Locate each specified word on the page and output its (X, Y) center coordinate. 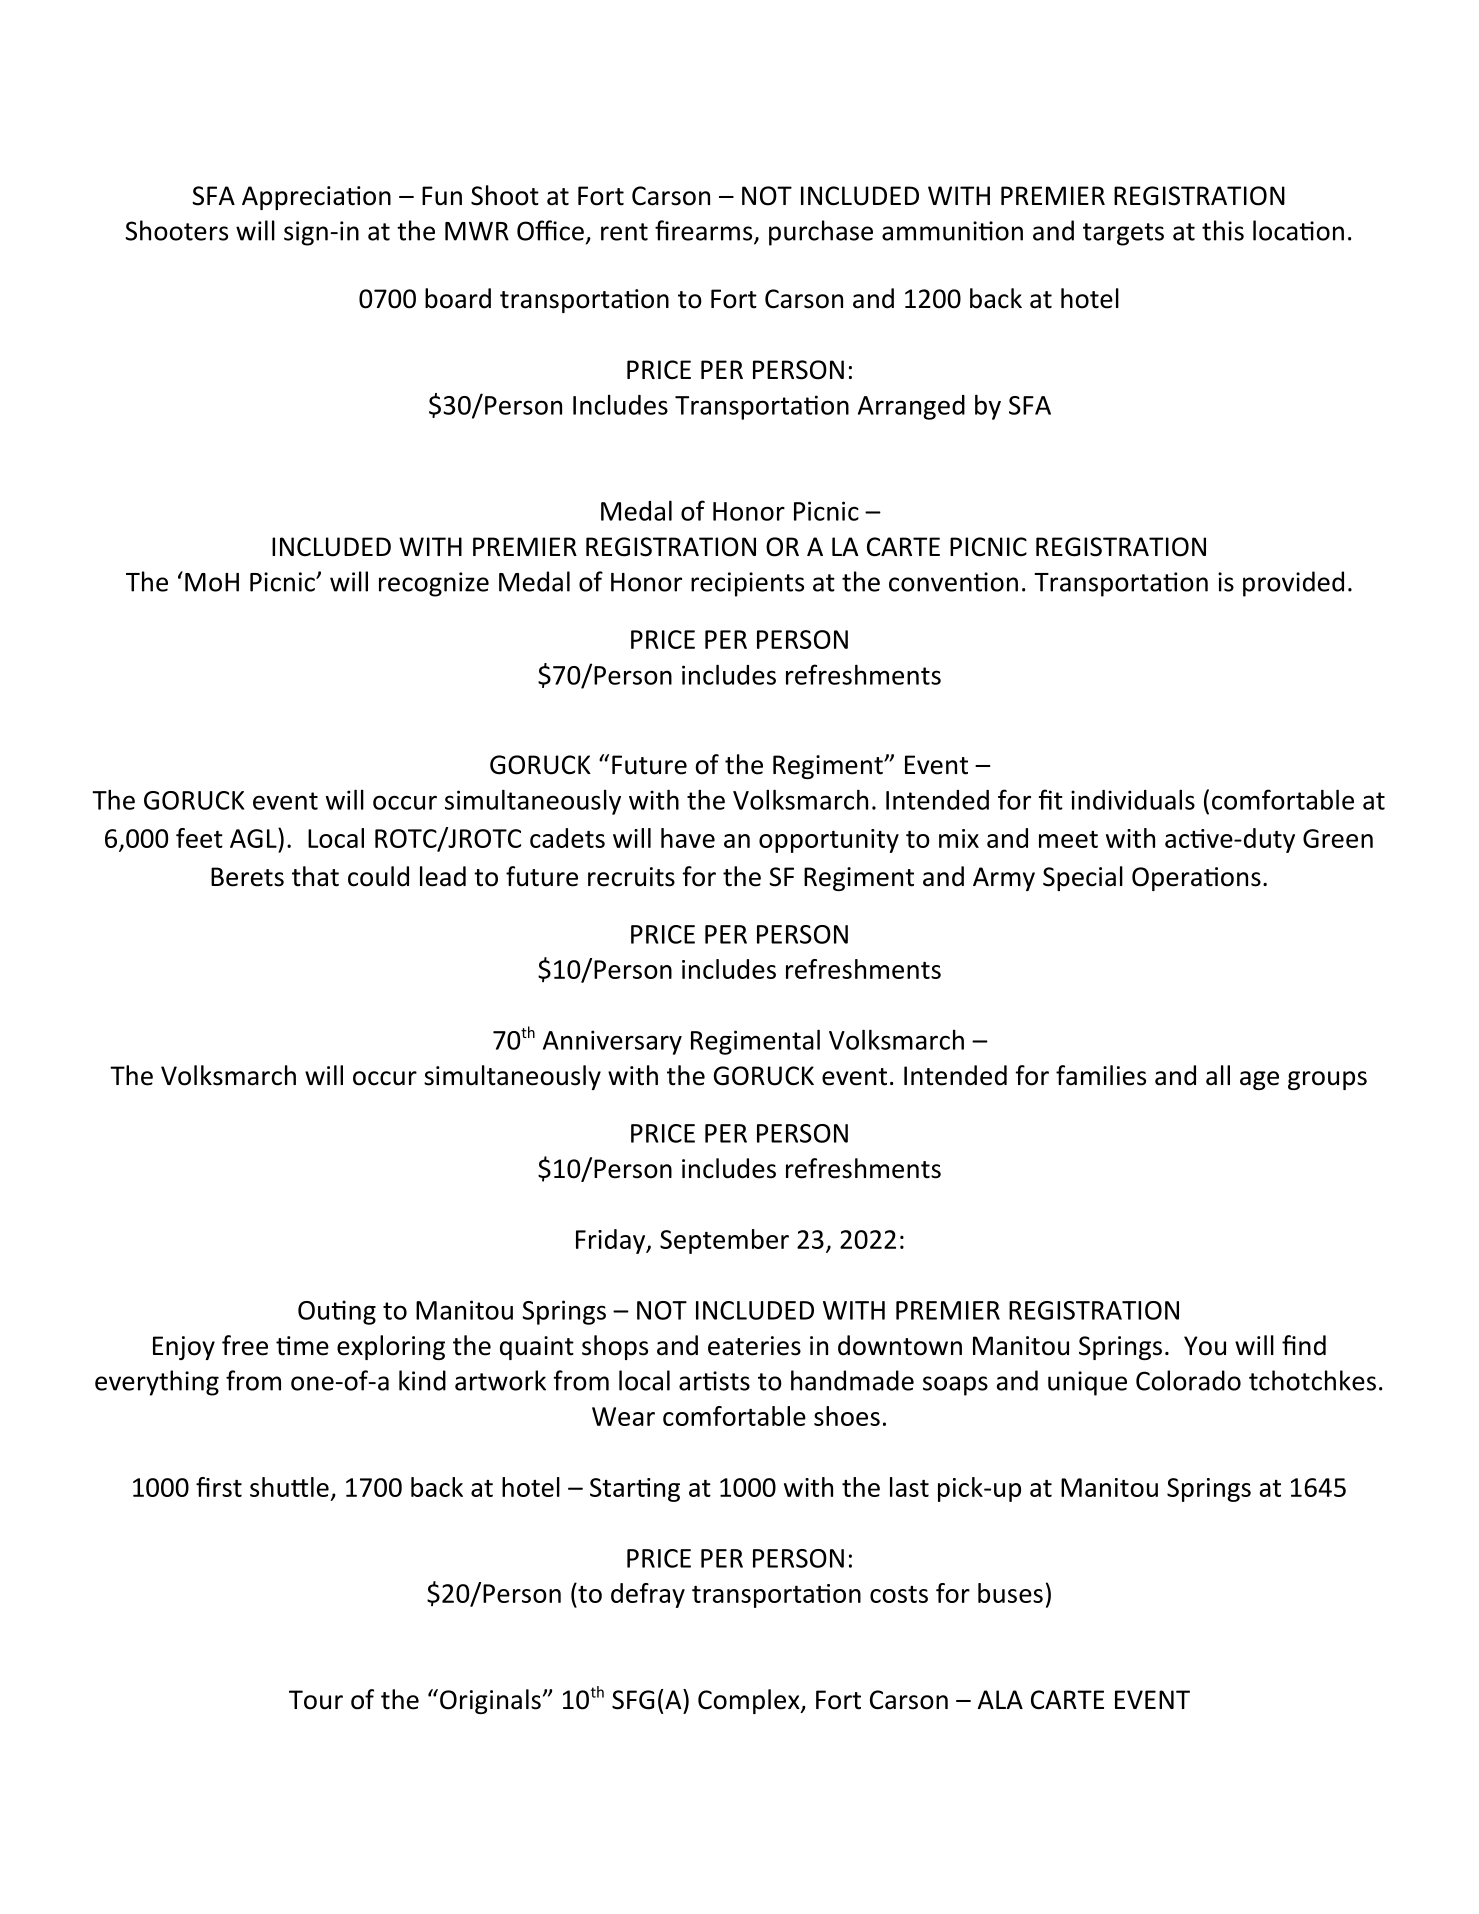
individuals (1133, 799)
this (1223, 230)
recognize (434, 584)
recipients (747, 584)
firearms (705, 231)
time (302, 1346)
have (688, 838)
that (315, 876)
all (1218, 1075)
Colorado (1188, 1380)
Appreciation (316, 198)
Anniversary (612, 1042)
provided (1293, 584)
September (724, 1241)
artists (714, 1381)
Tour (316, 1700)
